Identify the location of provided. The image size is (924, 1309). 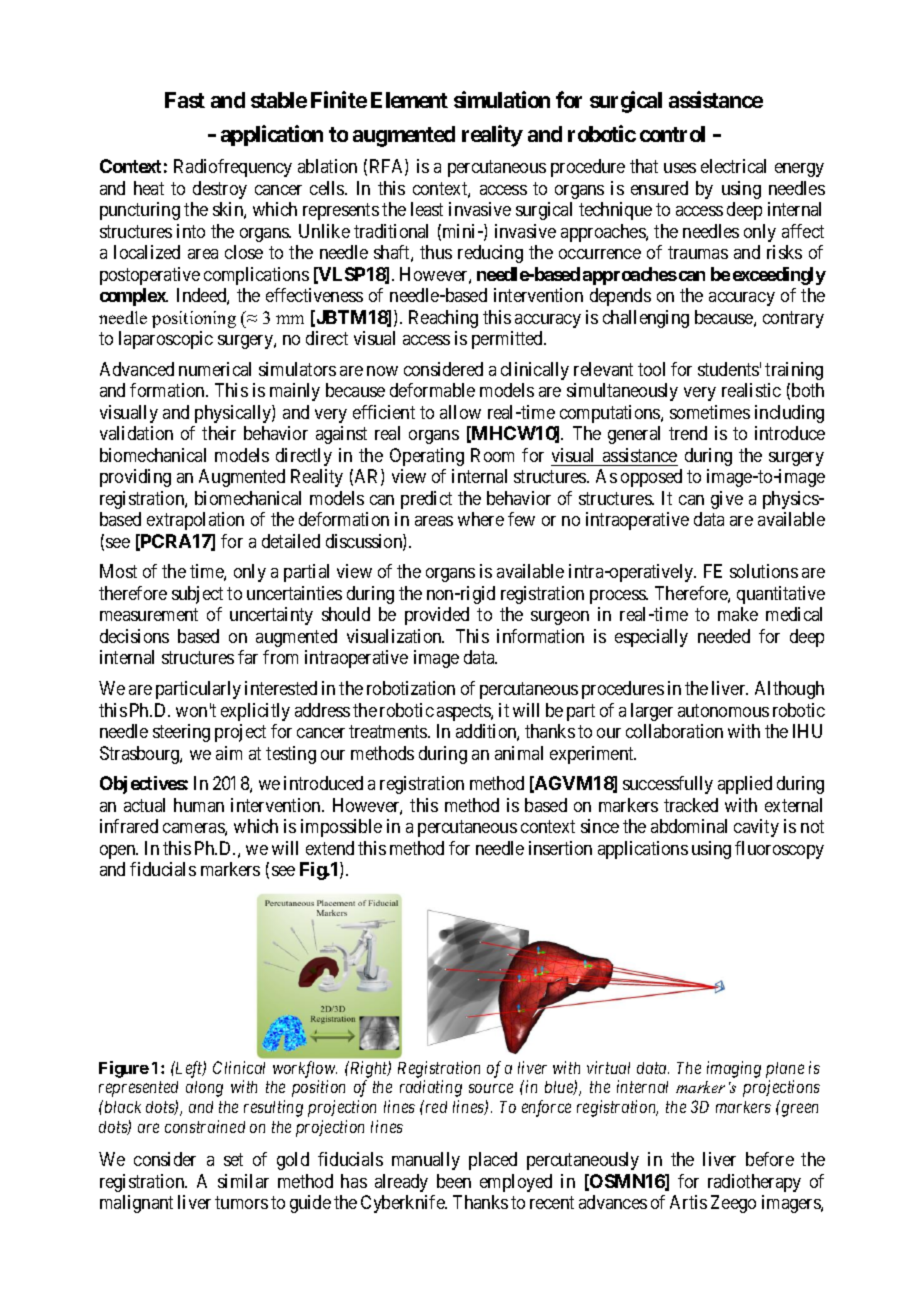
(437, 616).
